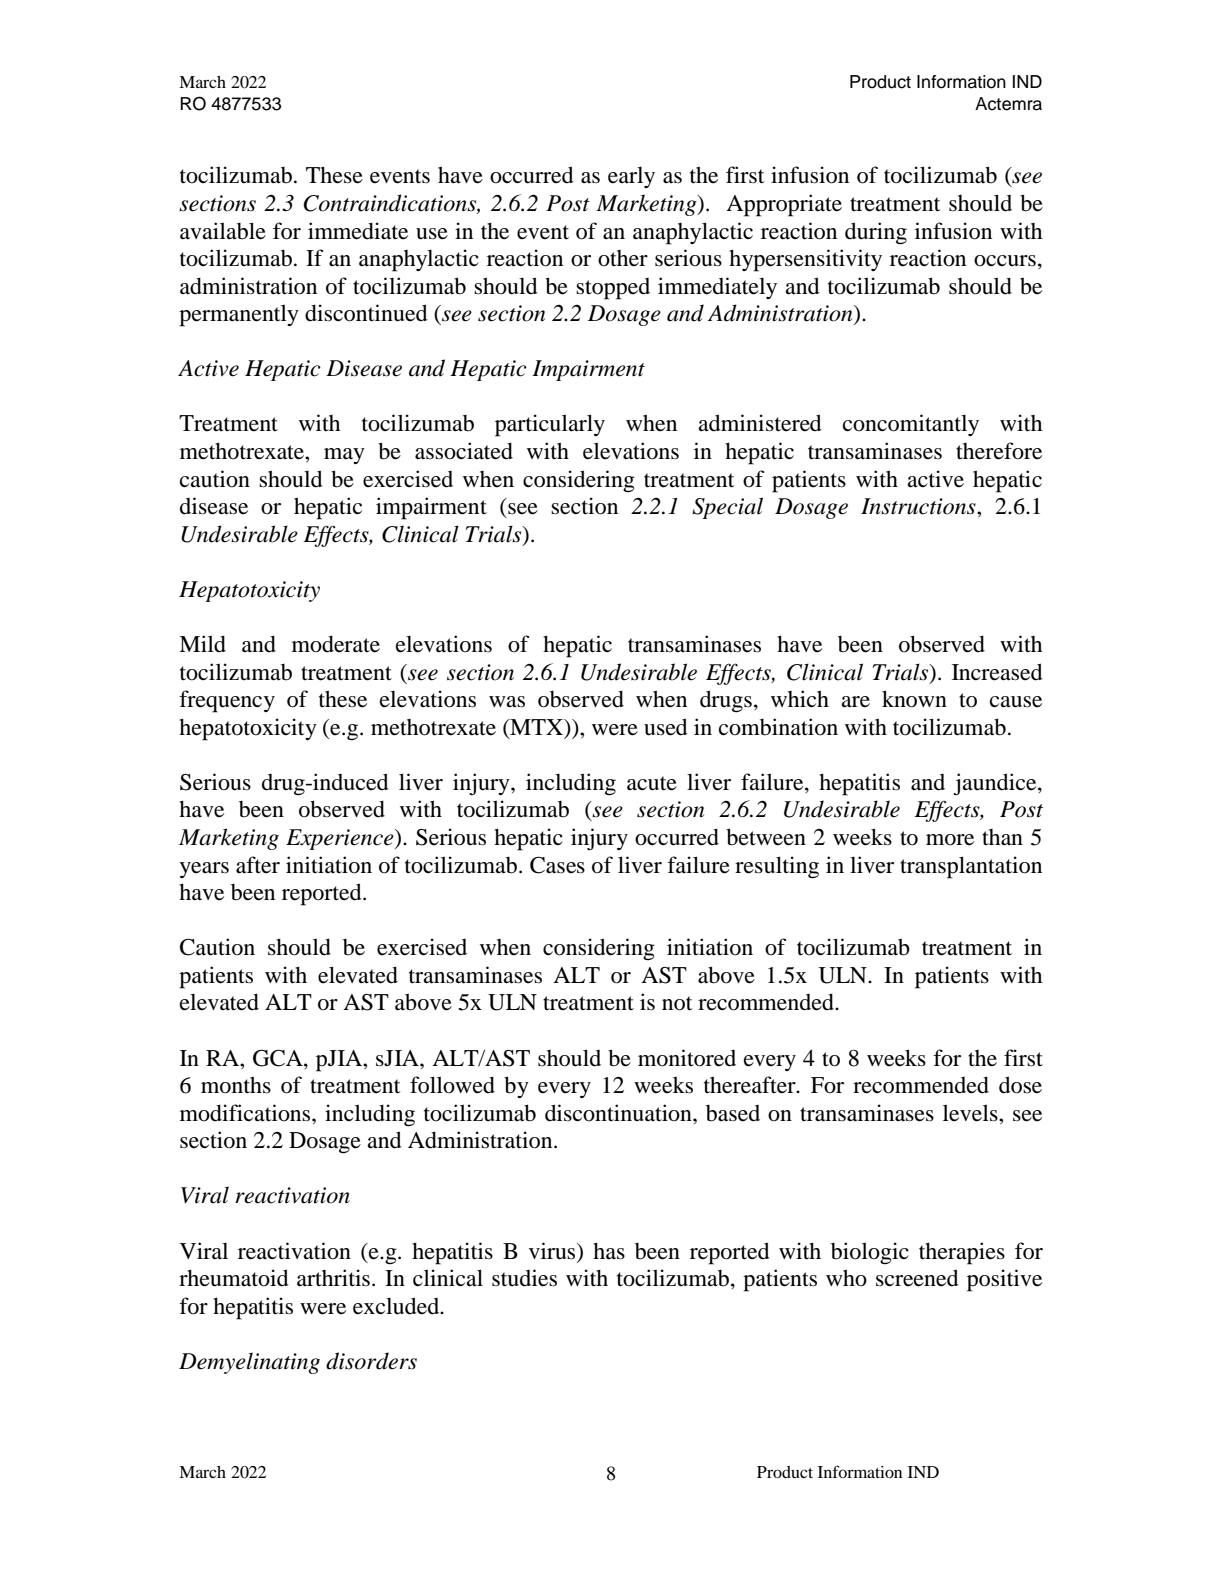 The height and width of the document is (1582, 1222). I want to click on has, so click(609, 1251).
